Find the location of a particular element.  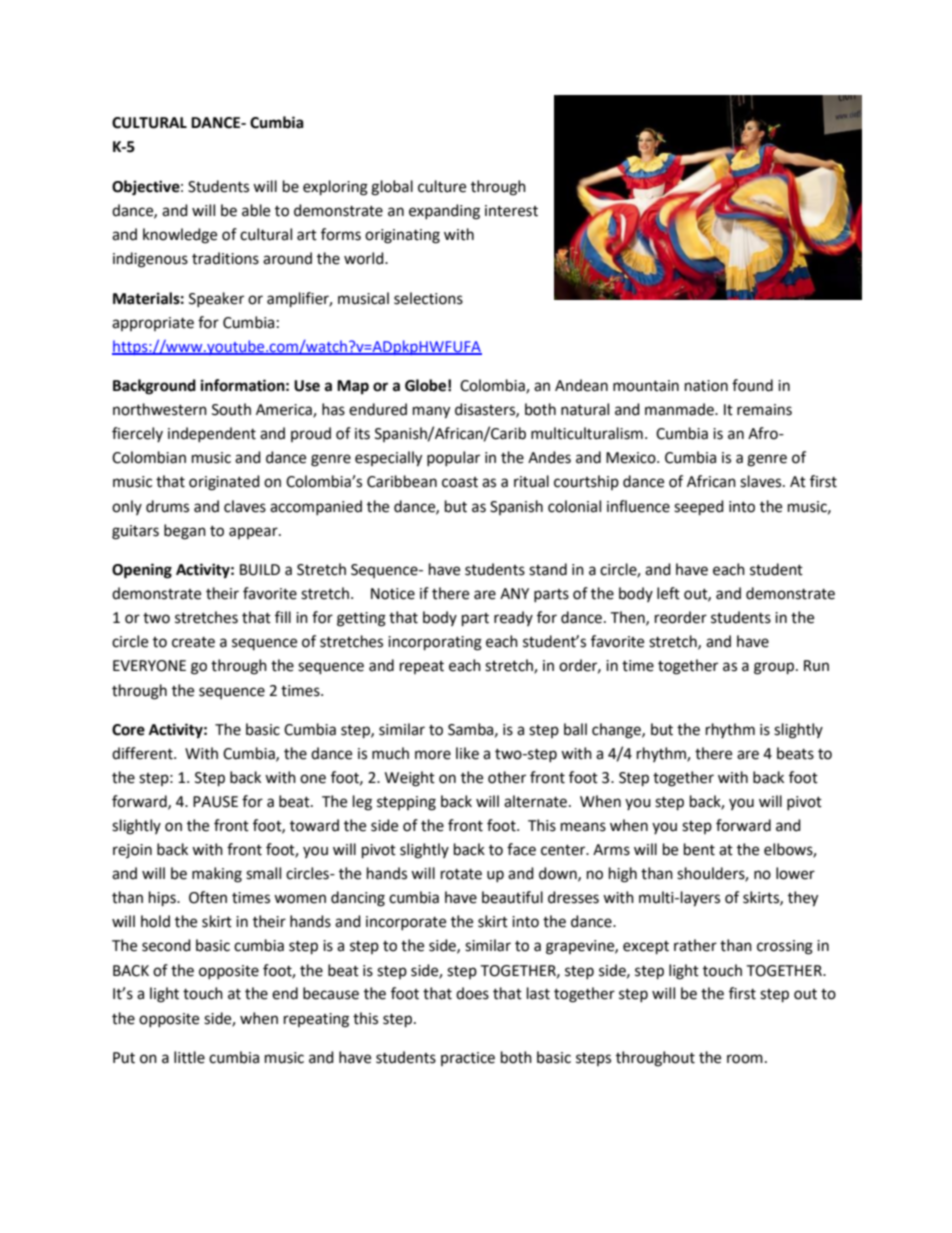

PAUSE is located at coordinates (215, 802).
